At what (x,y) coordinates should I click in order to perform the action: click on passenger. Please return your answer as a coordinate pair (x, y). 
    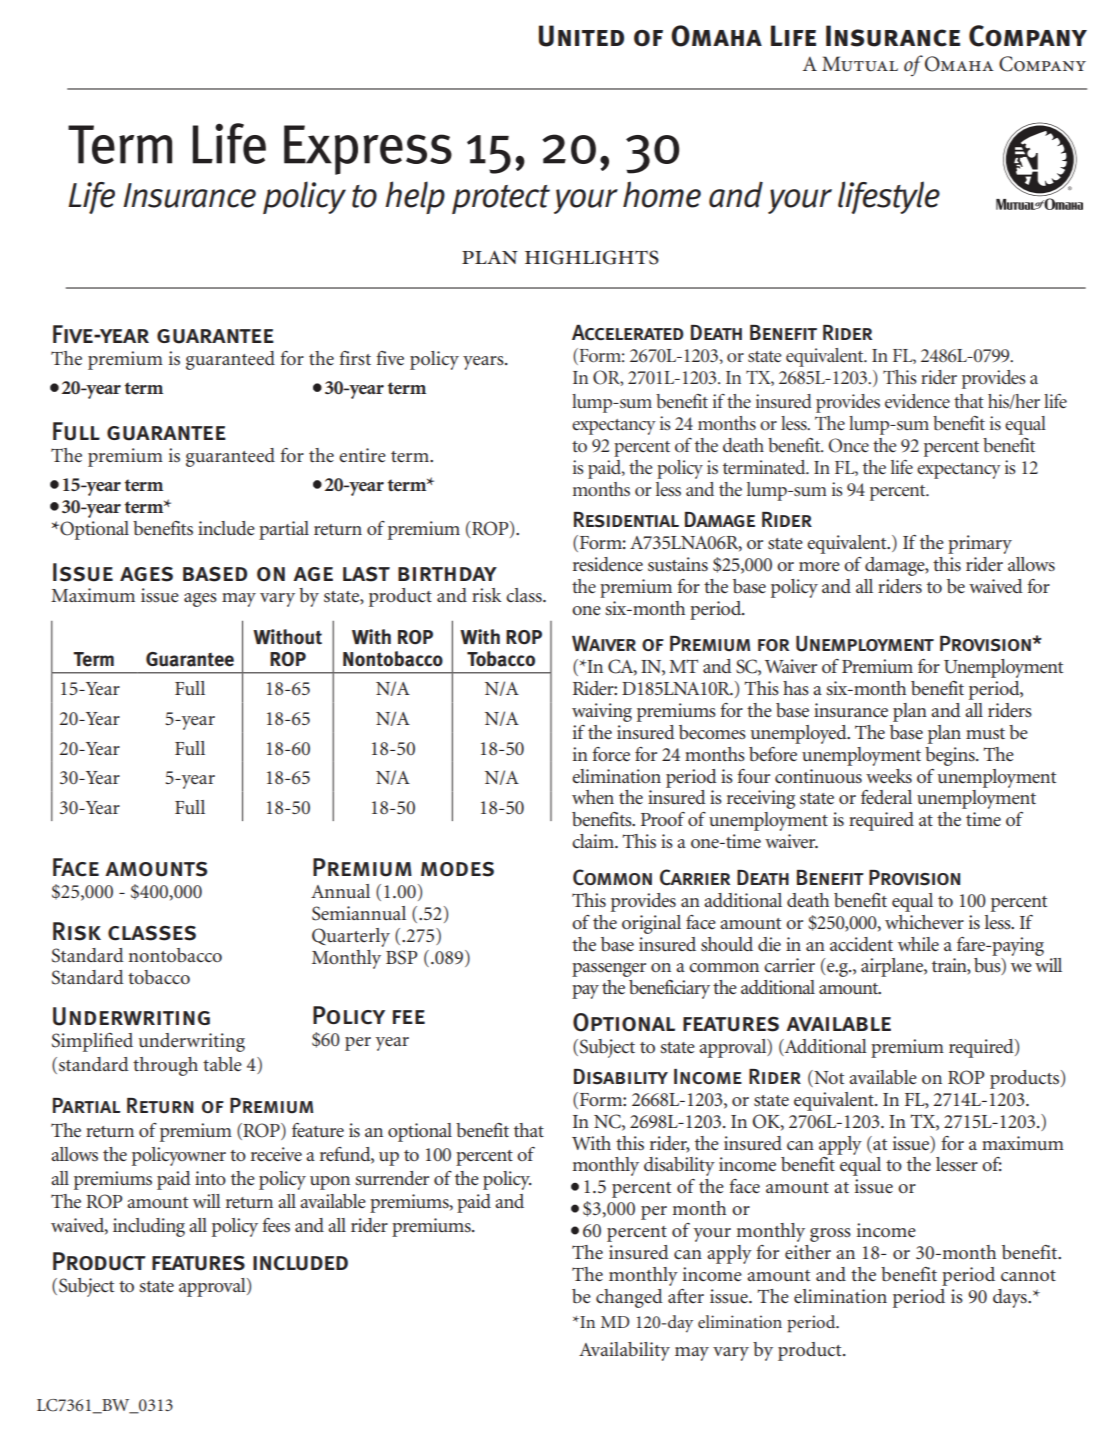
    Looking at the image, I should click on (609, 970).
